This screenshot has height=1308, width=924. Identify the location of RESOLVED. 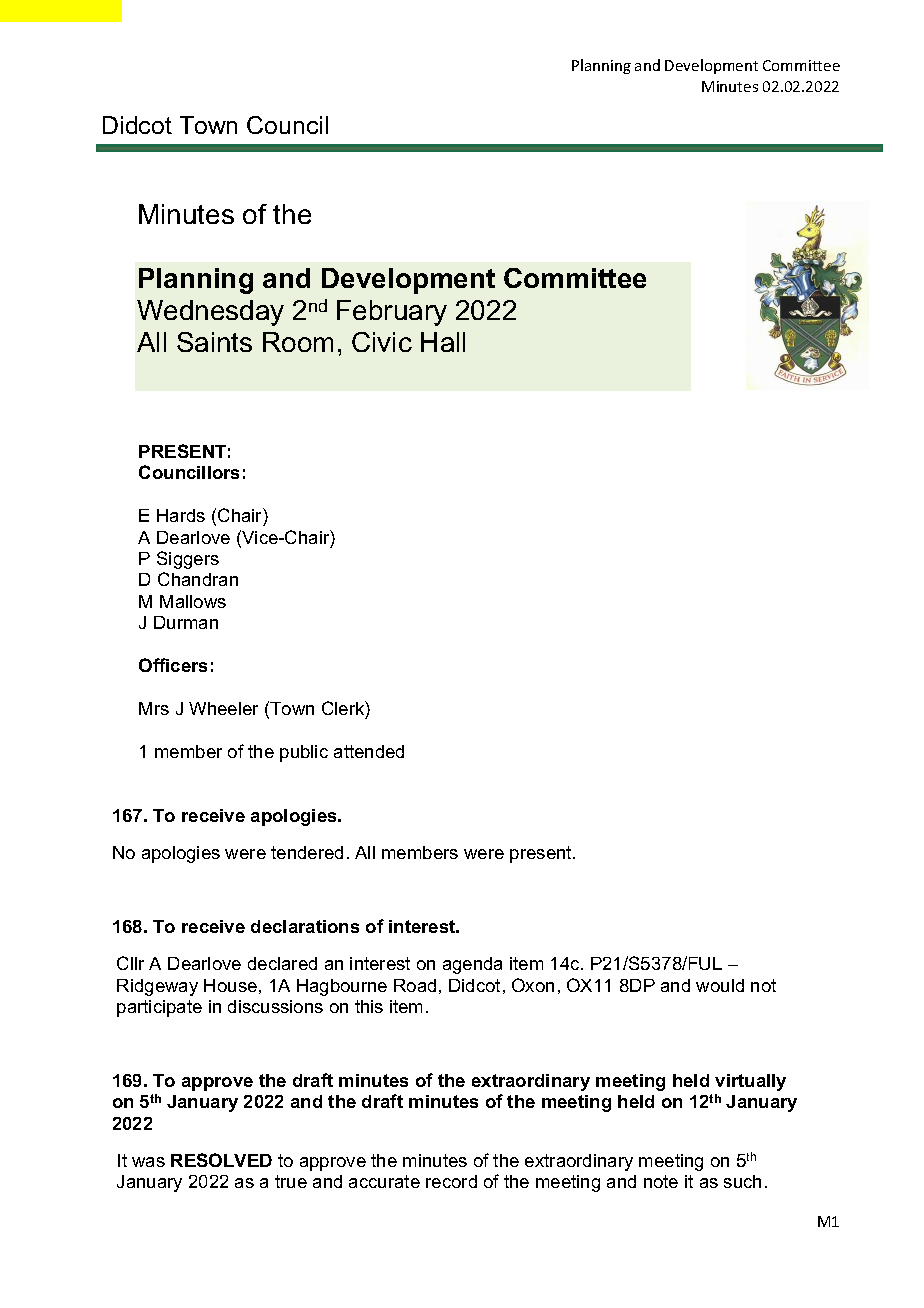
(221, 1160).
